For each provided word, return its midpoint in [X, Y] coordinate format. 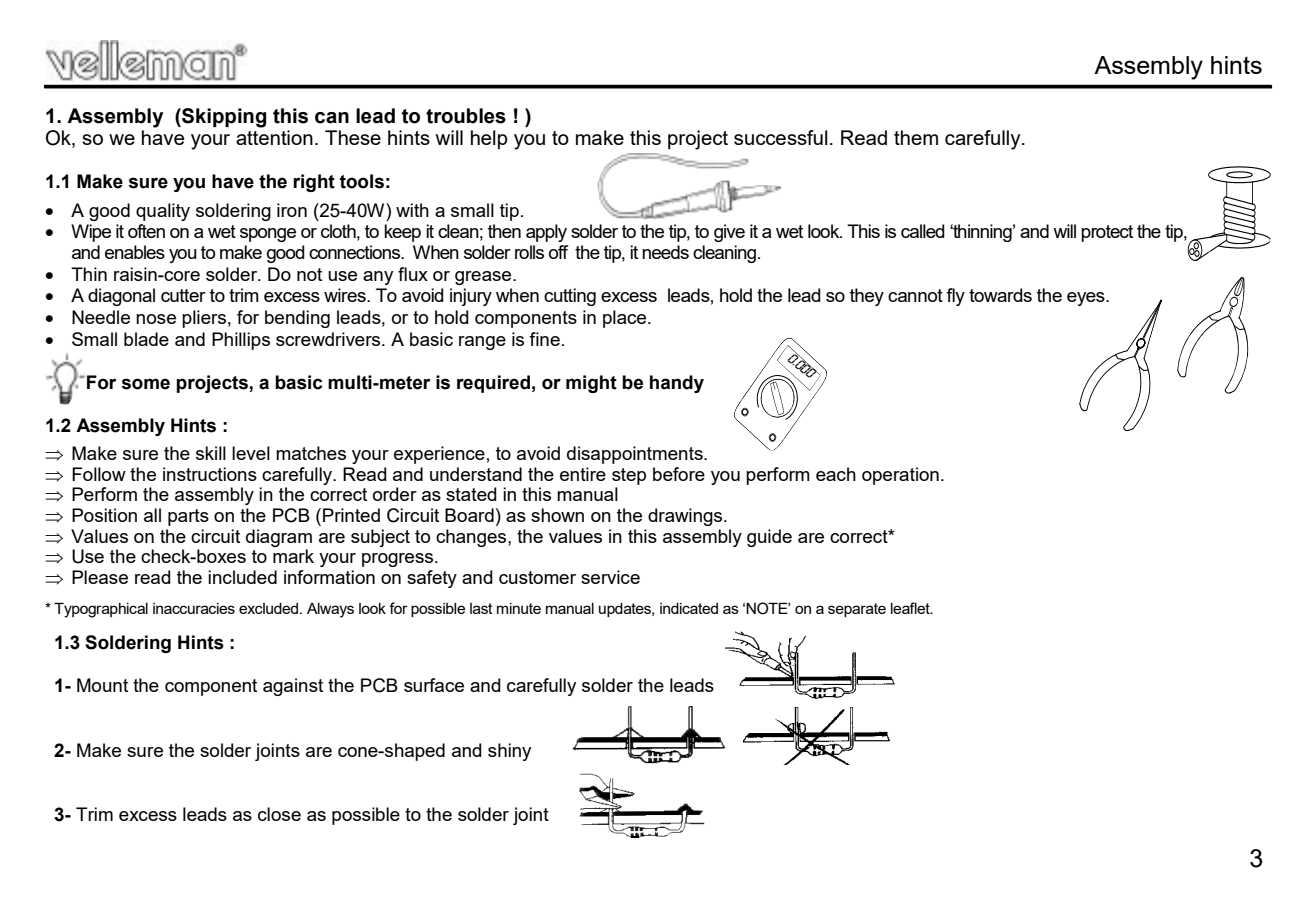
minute [519, 608]
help [489, 139]
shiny [509, 752]
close [279, 814]
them [916, 137]
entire [583, 474]
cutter [183, 295]
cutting [570, 297]
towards [1000, 295]
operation [900, 476]
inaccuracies [194, 608]
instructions [210, 474]
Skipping [223, 118]
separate [857, 610]
